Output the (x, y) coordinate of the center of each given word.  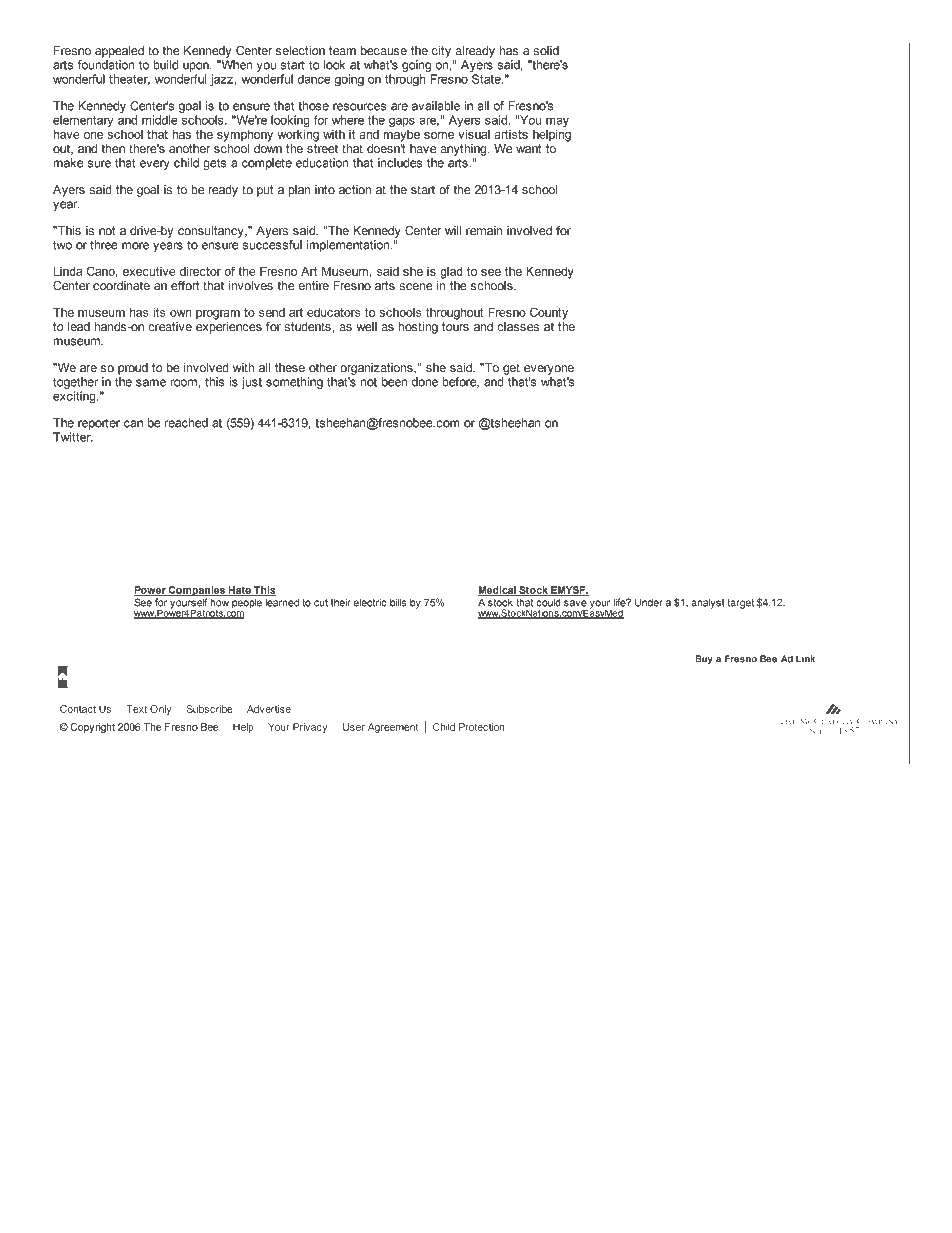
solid (546, 51)
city (441, 52)
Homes (698, 676)
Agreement (393, 728)
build (165, 65)
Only (160, 710)
